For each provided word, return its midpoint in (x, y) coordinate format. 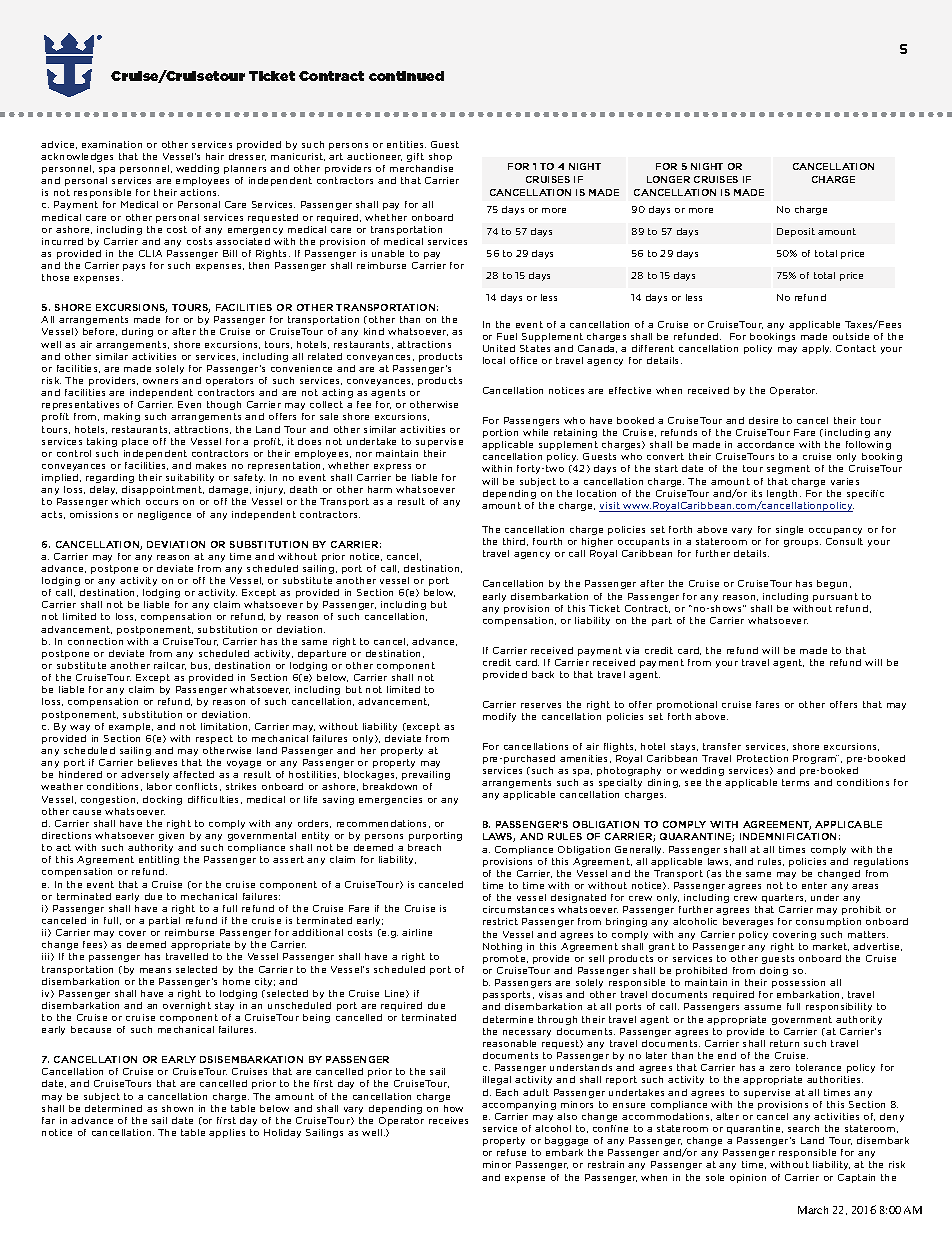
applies (227, 1133)
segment (788, 469)
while (535, 432)
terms (795, 782)
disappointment (163, 490)
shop (440, 157)
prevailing (426, 775)
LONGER (668, 179)
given (171, 836)
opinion (748, 1178)
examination (112, 144)
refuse (511, 1152)
